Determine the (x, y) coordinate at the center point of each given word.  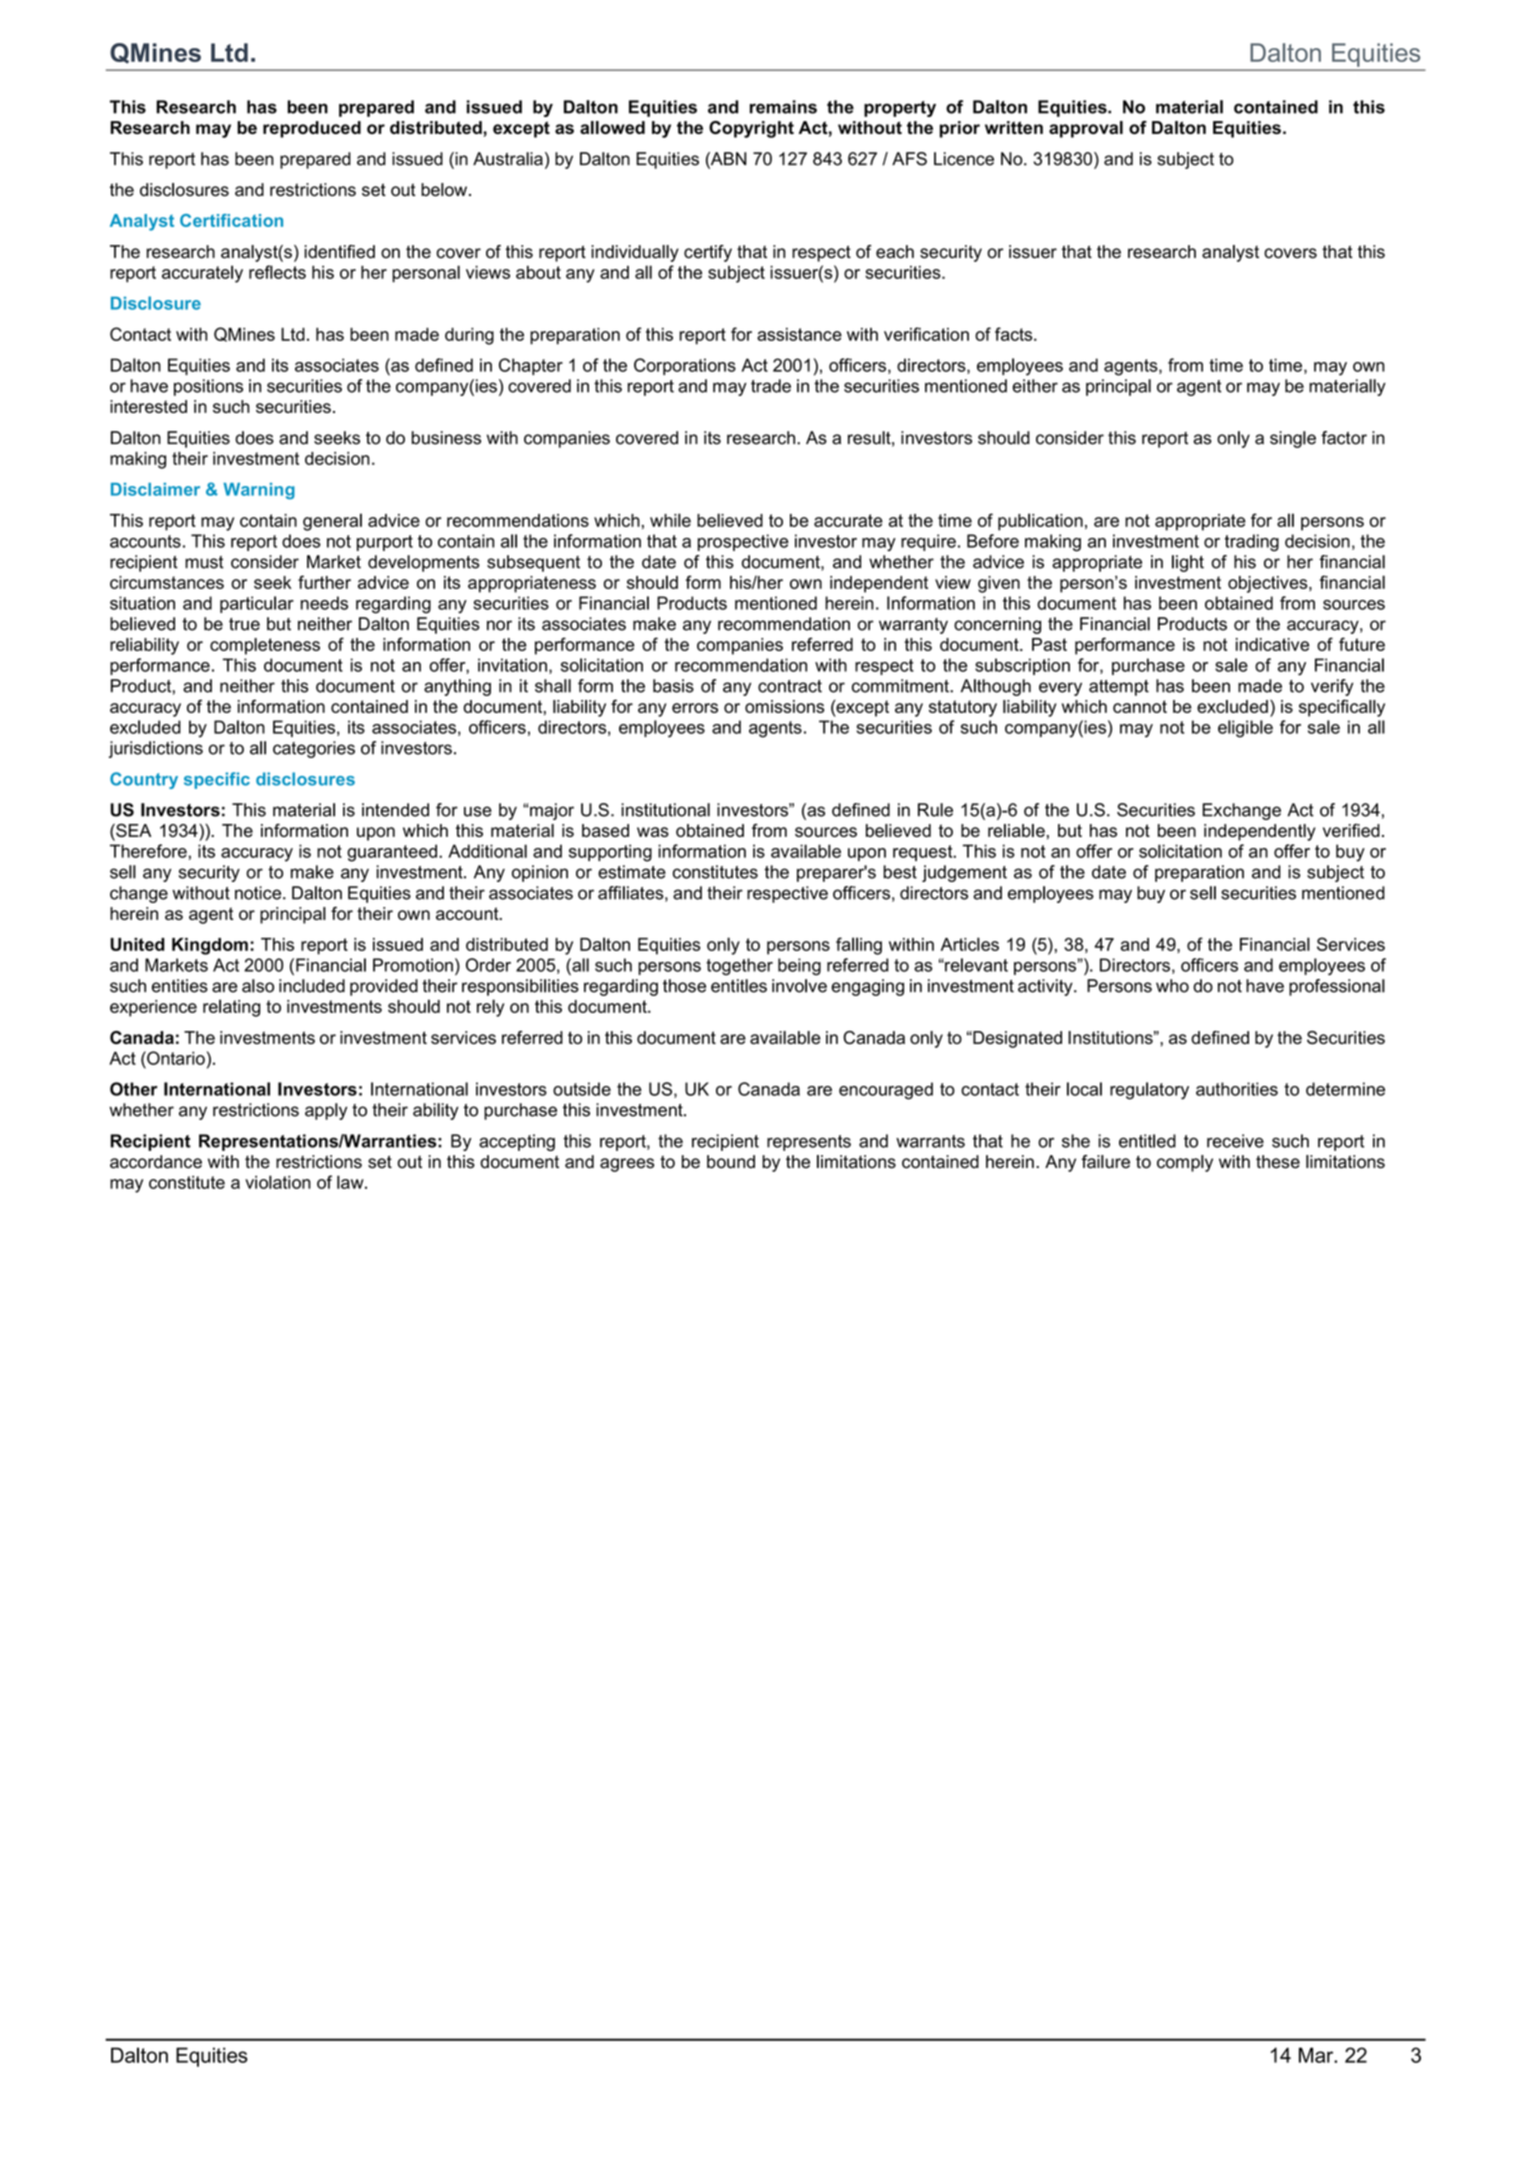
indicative (1272, 644)
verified (1351, 830)
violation (278, 1182)
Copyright (751, 129)
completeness (265, 646)
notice (259, 893)
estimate (632, 872)
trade (771, 386)
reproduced (312, 129)
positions (208, 387)
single (1293, 439)
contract (790, 686)
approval (1086, 129)
